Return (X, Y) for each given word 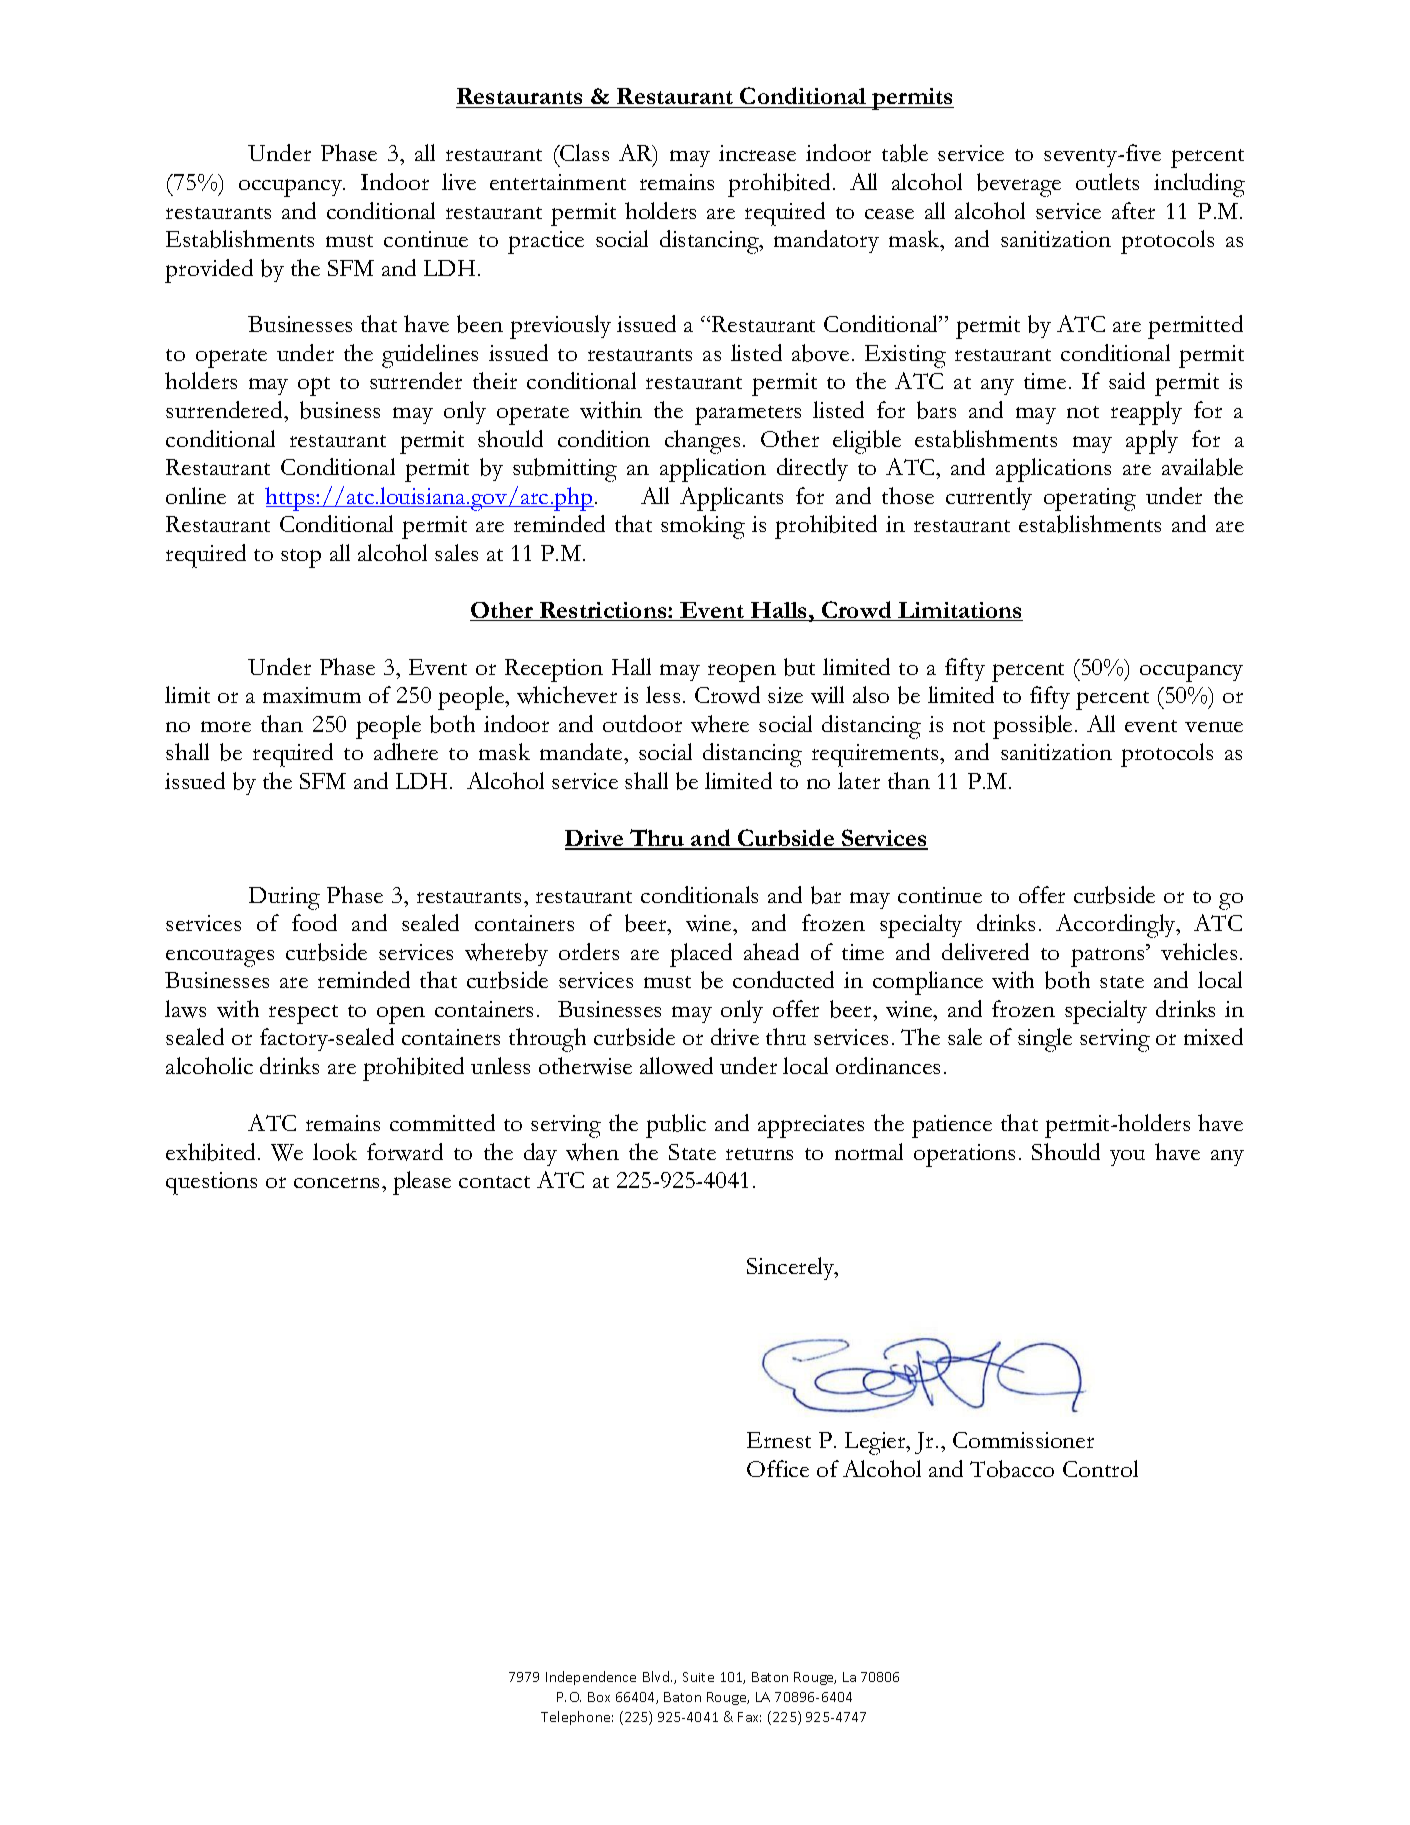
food (314, 922)
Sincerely (792, 1268)
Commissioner (1023, 1440)
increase (757, 153)
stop (301, 558)
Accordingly (1117, 926)
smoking (703, 527)
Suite (698, 1677)
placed (701, 955)
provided (209, 271)
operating (1090, 499)
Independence (591, 1678)
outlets (1107, 181)
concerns (336, 1182)
